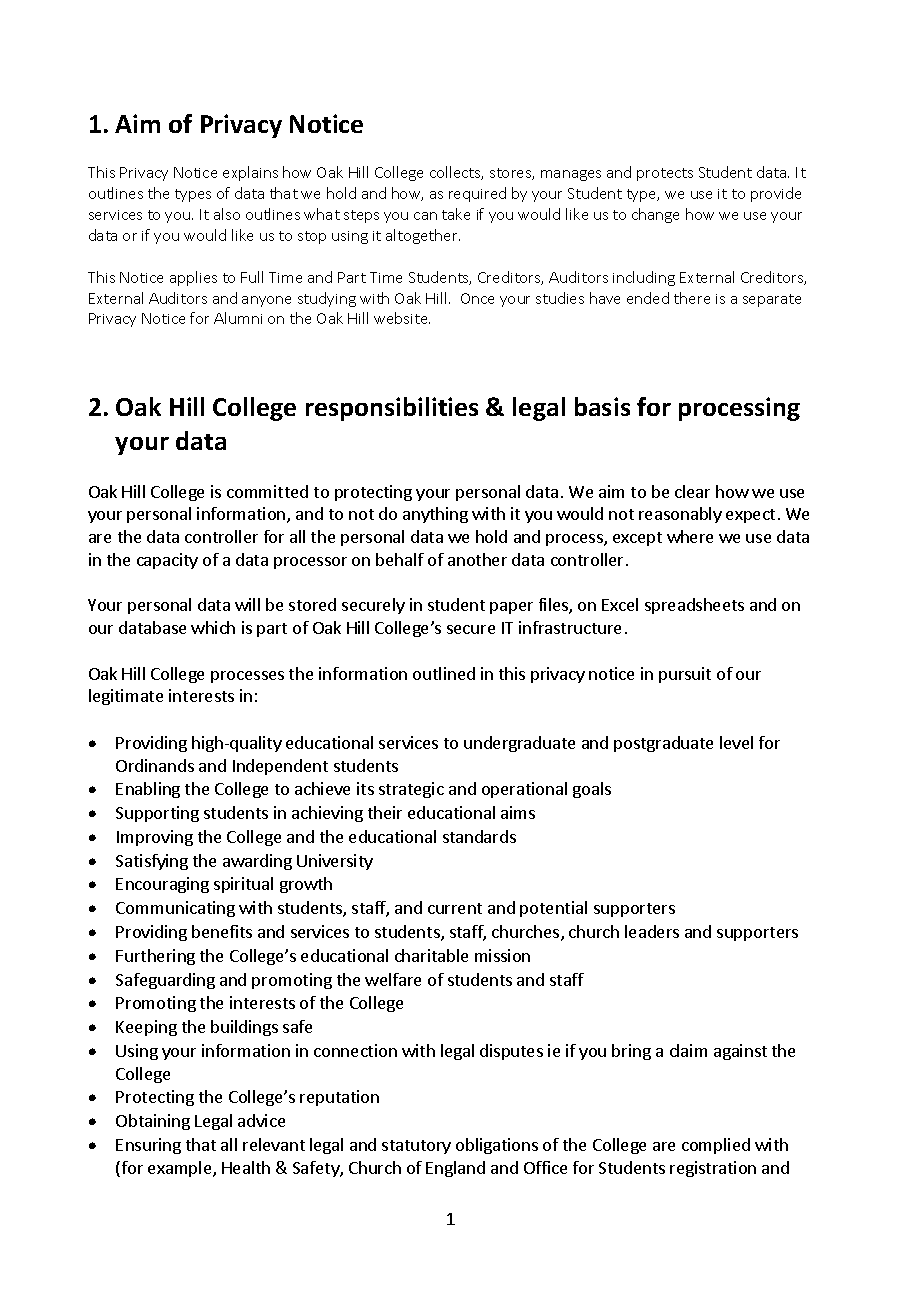 This image has height=1307, width=924. What do you see at coordinates (444, 673) in the image?
I see `outlined` at bounding box center [444, 673].
